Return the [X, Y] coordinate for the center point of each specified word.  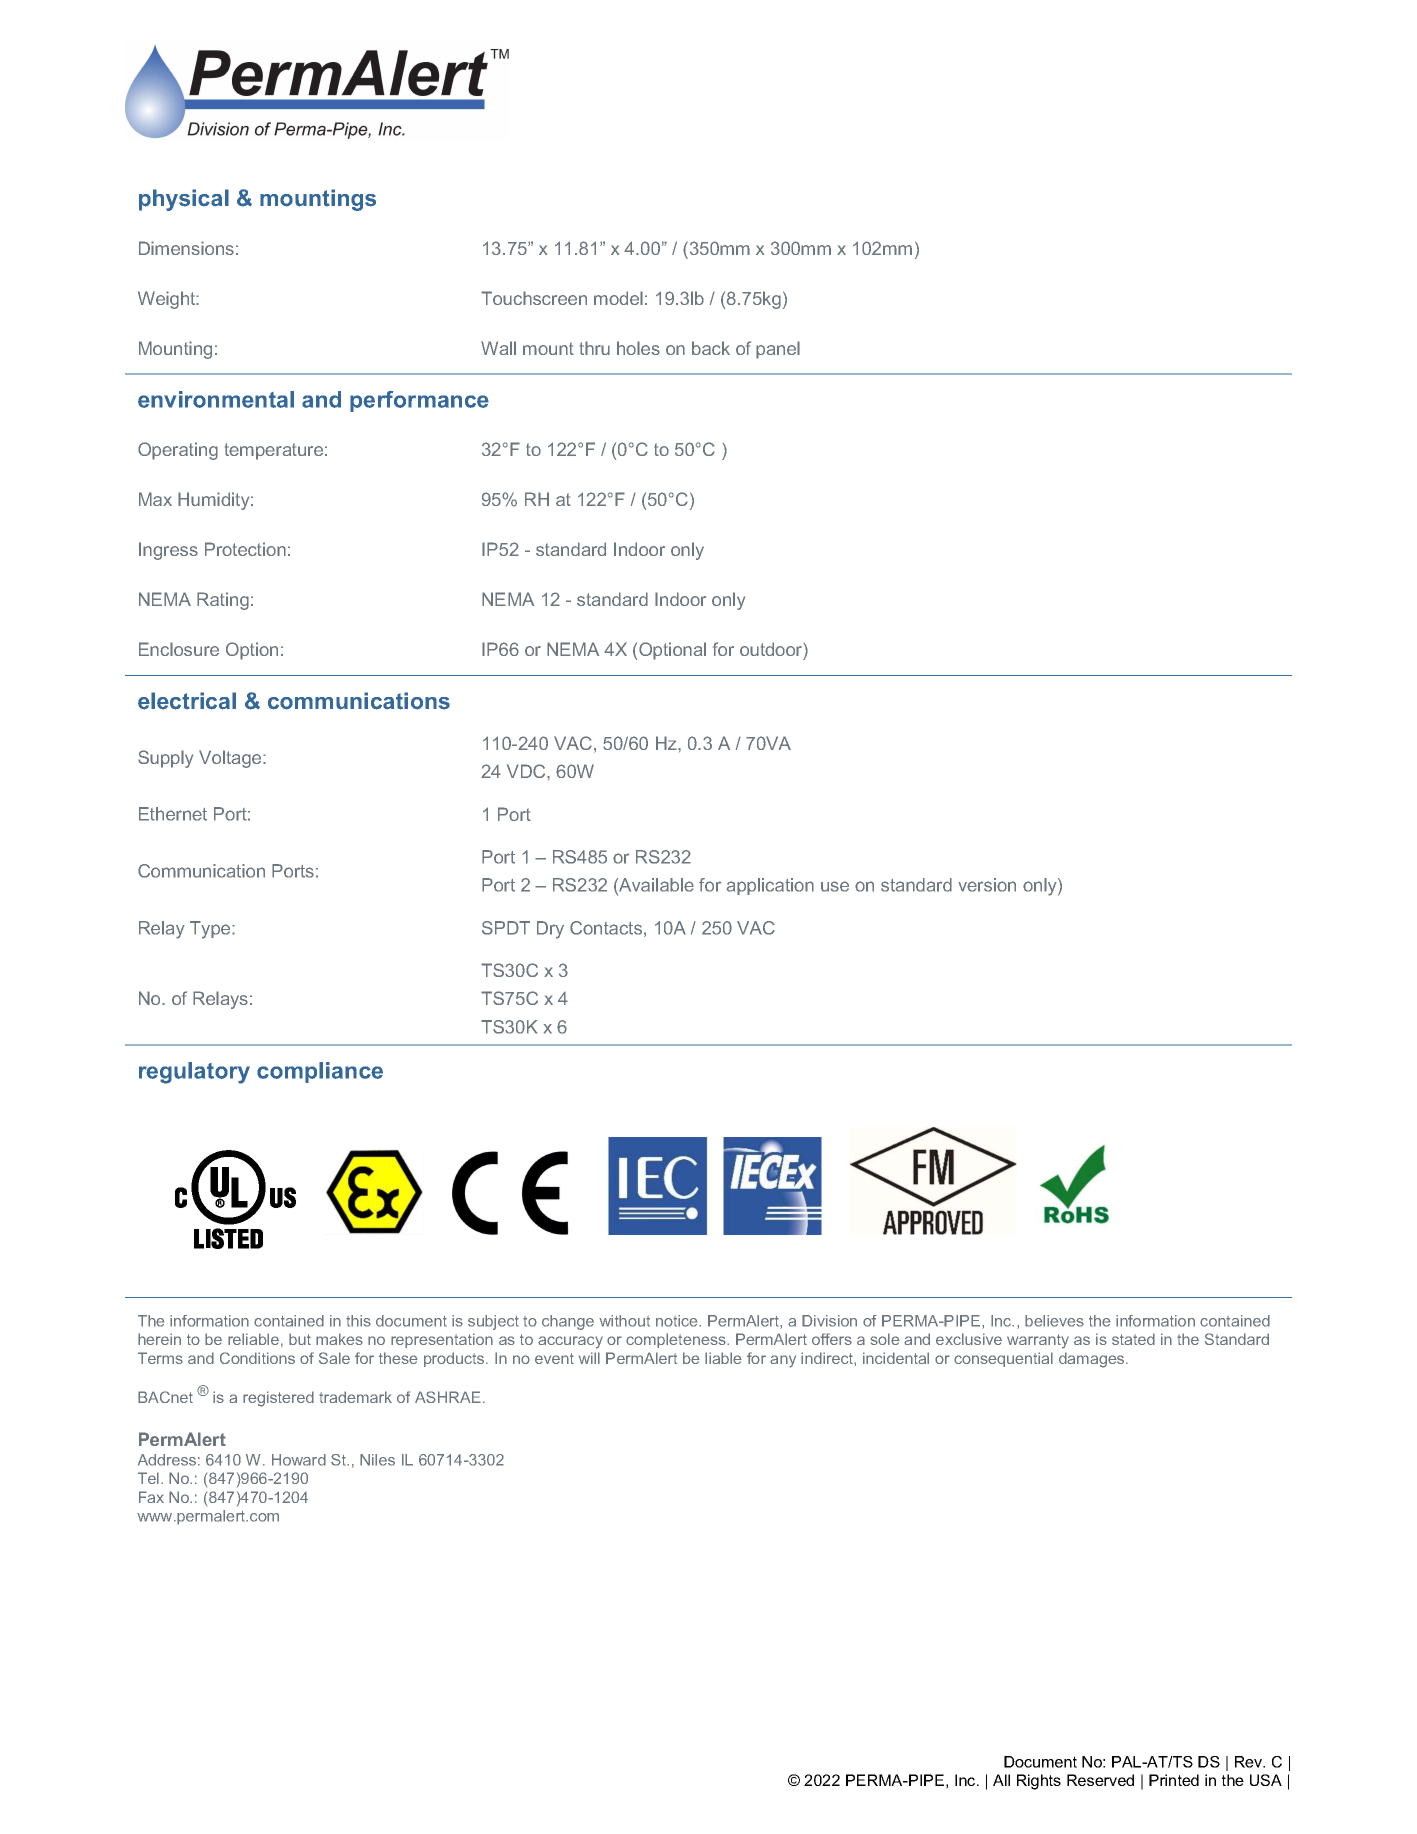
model [618, 298]
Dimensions [186, 248]
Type [211, 930]
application [770, 886]
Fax [151, 1497]
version [987, 885]
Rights [1039, 1782]
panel [778, 350]
